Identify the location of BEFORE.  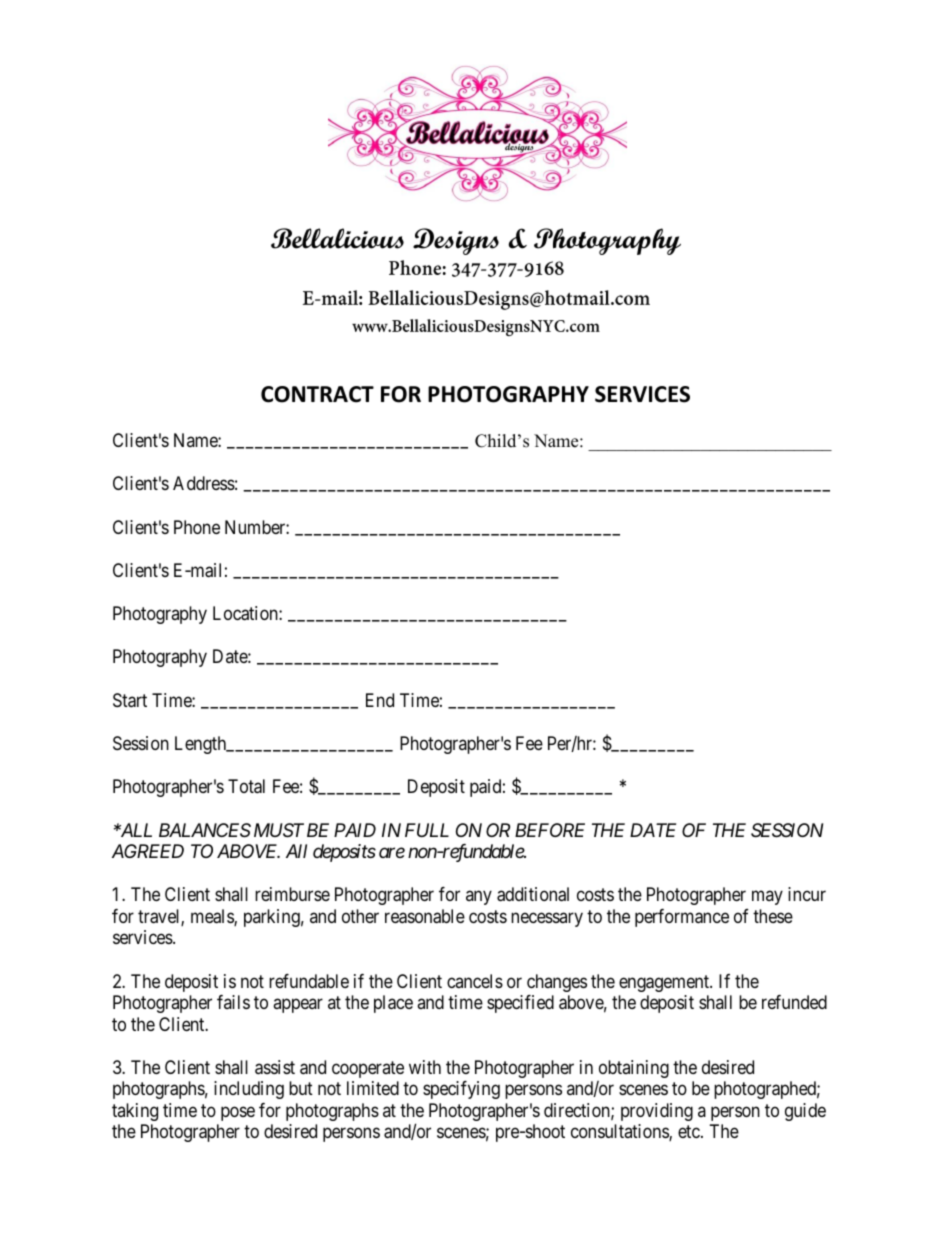
(550, 830).
